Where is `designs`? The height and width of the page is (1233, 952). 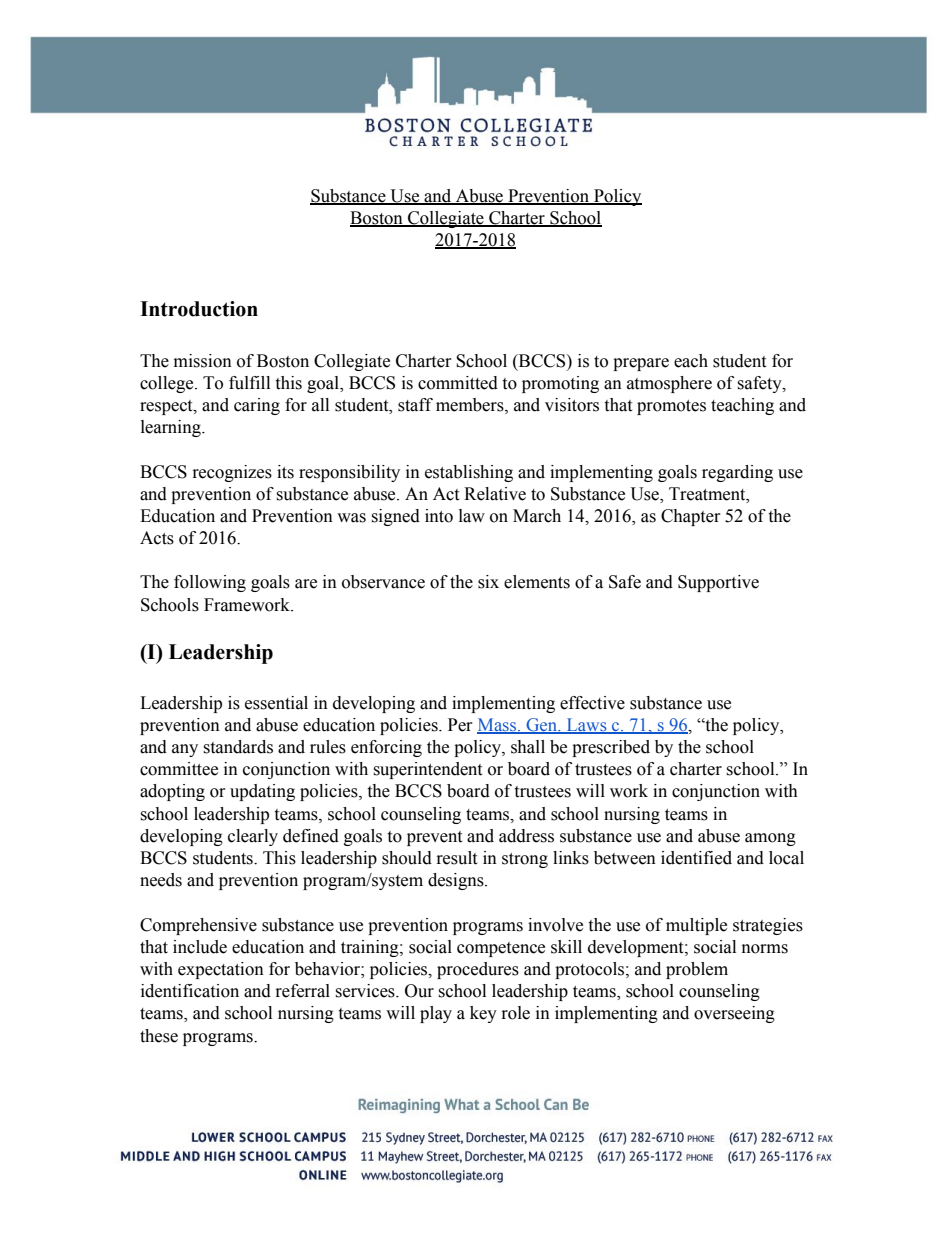 designs is located at coordinates (457, 881).
